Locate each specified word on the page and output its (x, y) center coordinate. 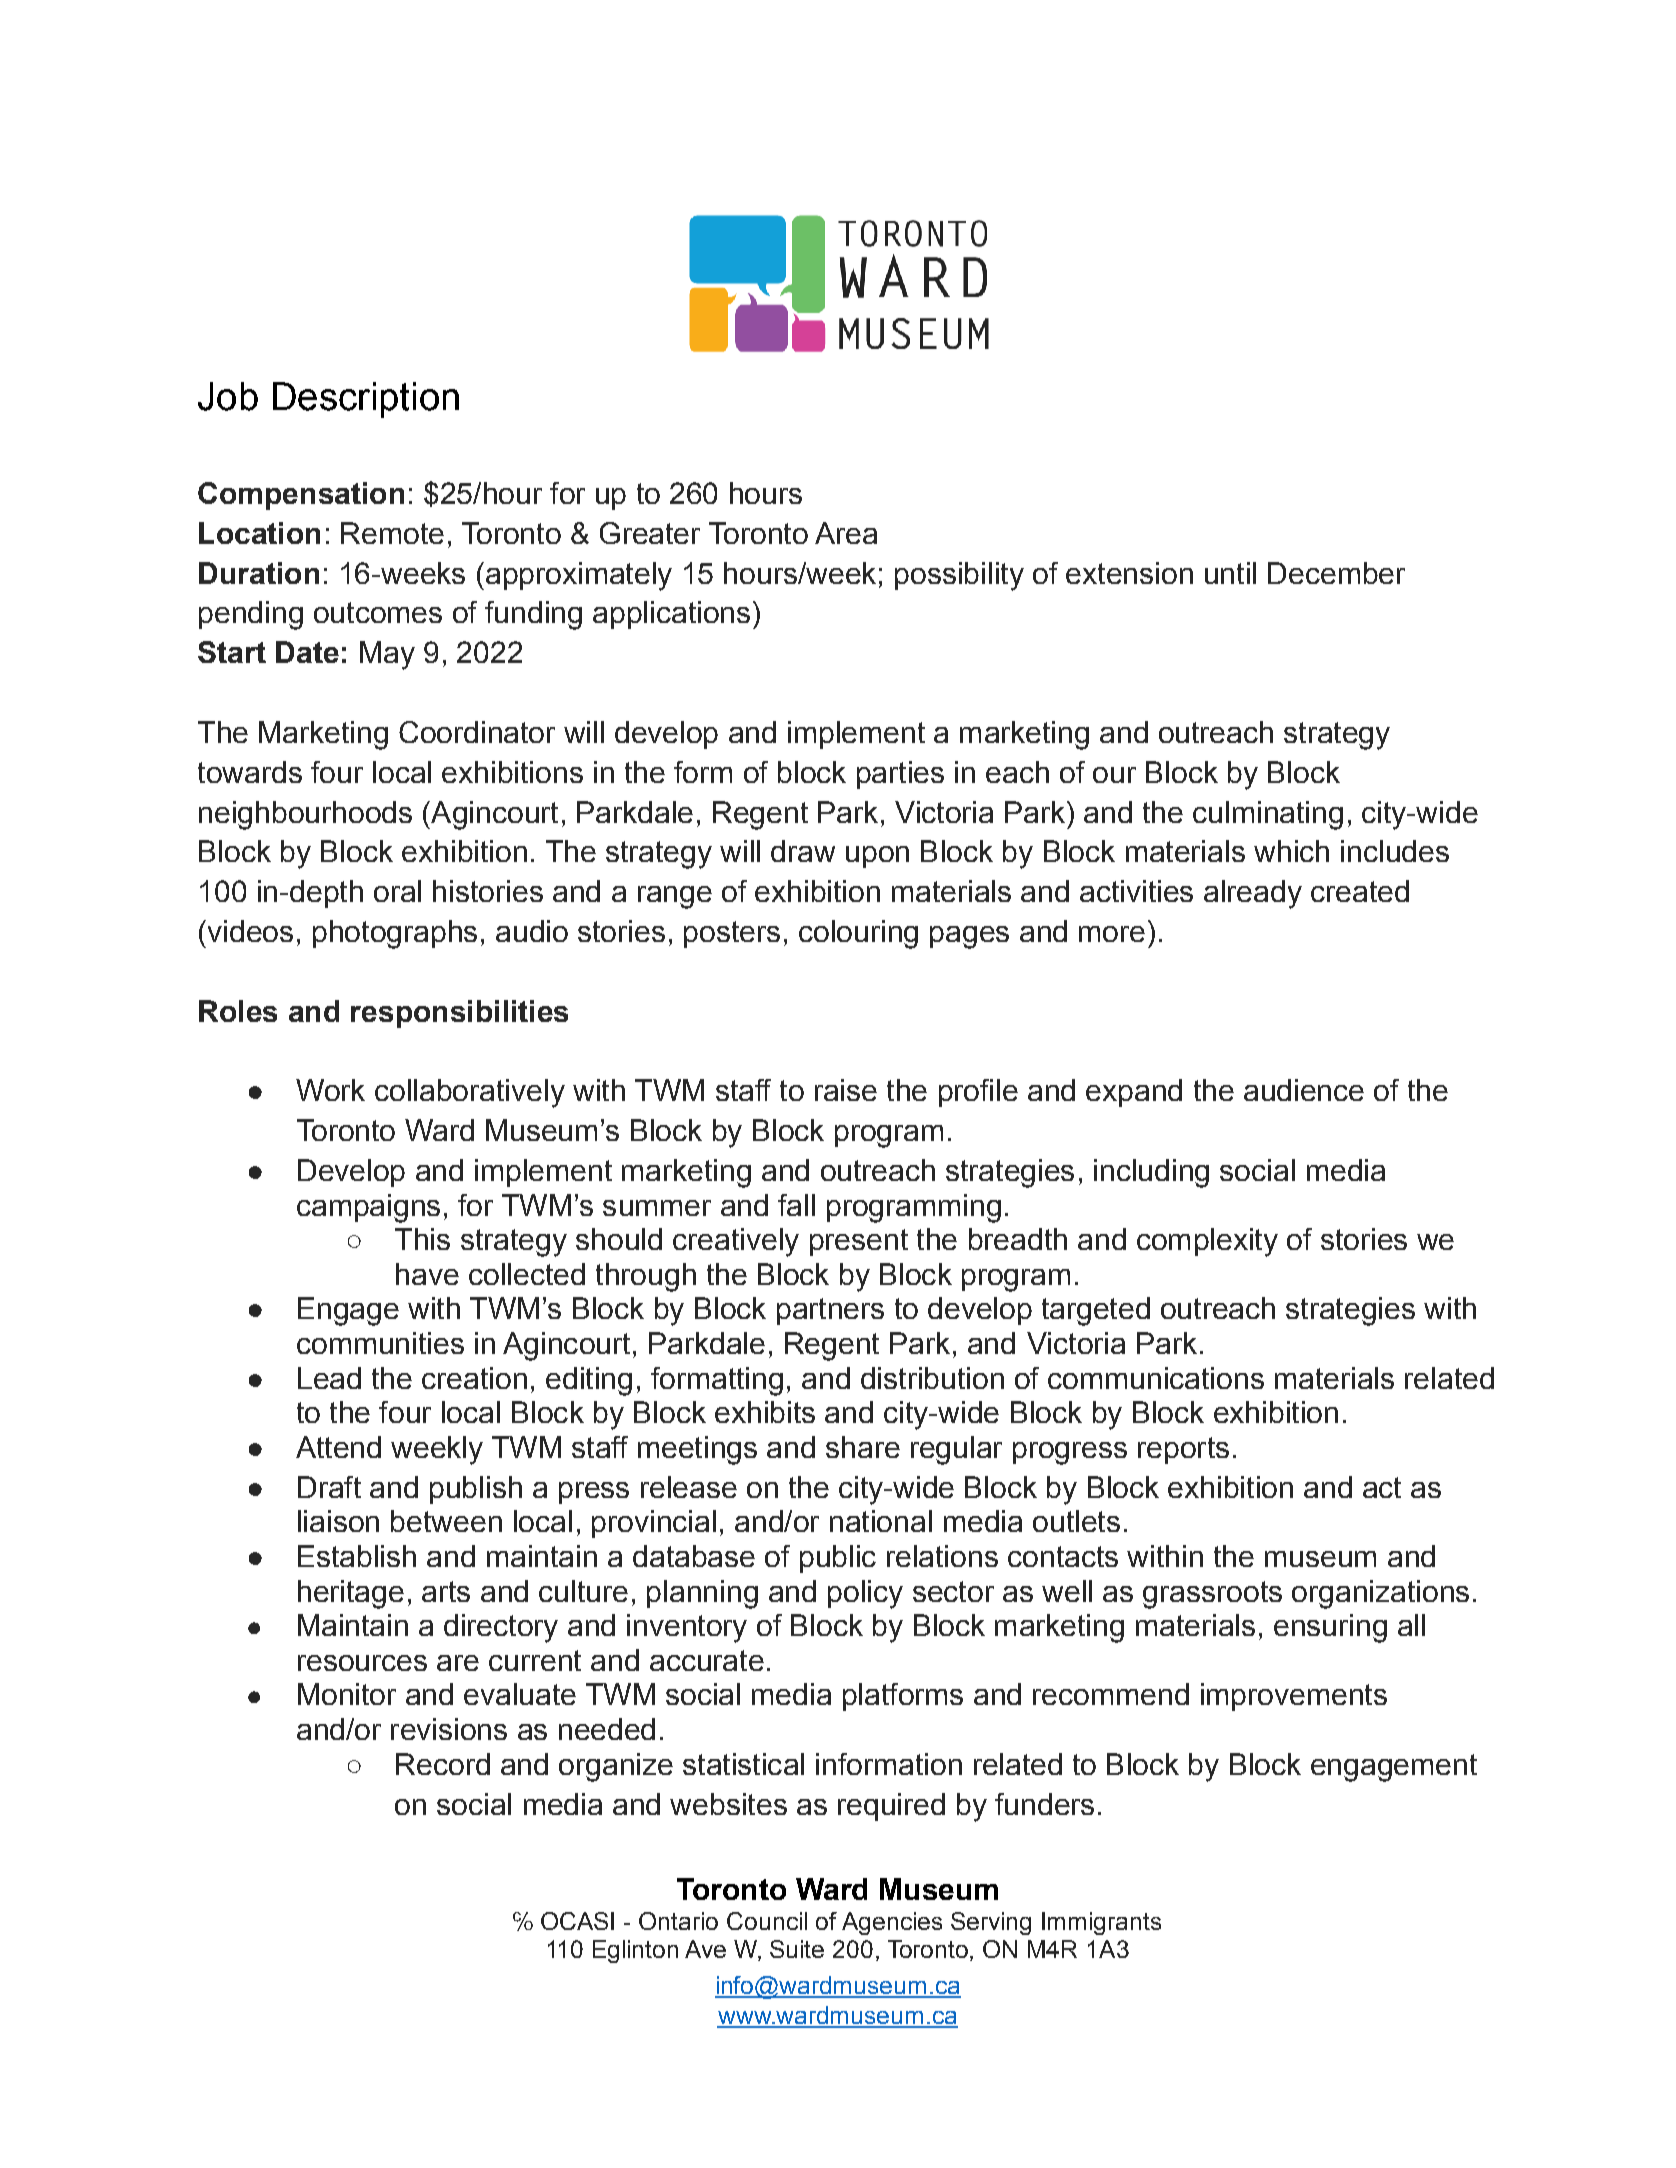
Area (846, 533)
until (1230, 573)
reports (1183, 1450)
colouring (858, 934)
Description (366, 400)
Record (443, 1764)
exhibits (765, 1412)
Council (767, 1921)
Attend (338, 1447)
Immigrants (1101, 1923)
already (1253, 894)
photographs (395, 934)
